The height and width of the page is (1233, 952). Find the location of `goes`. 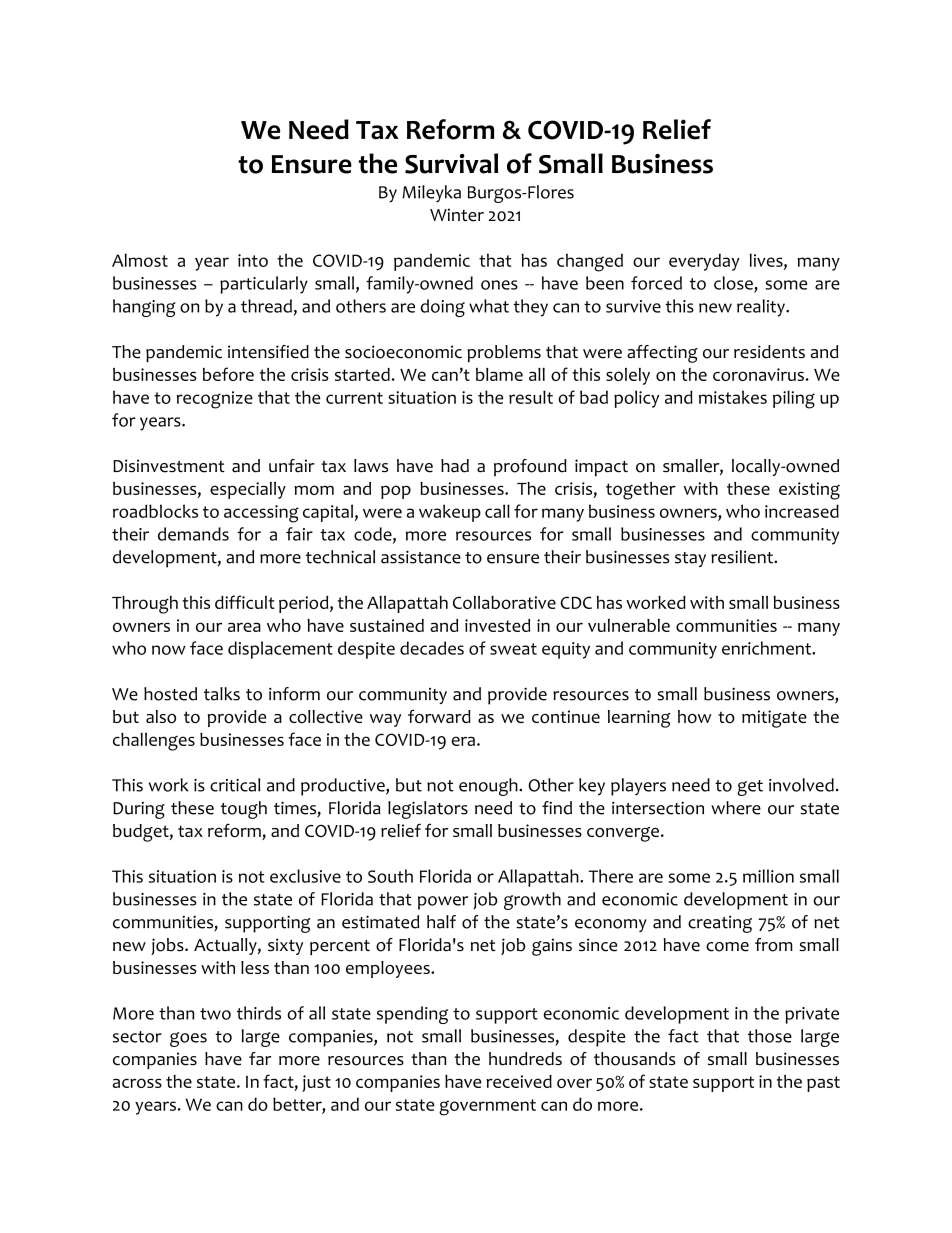

goes is located at coordinates (188, 1039).
